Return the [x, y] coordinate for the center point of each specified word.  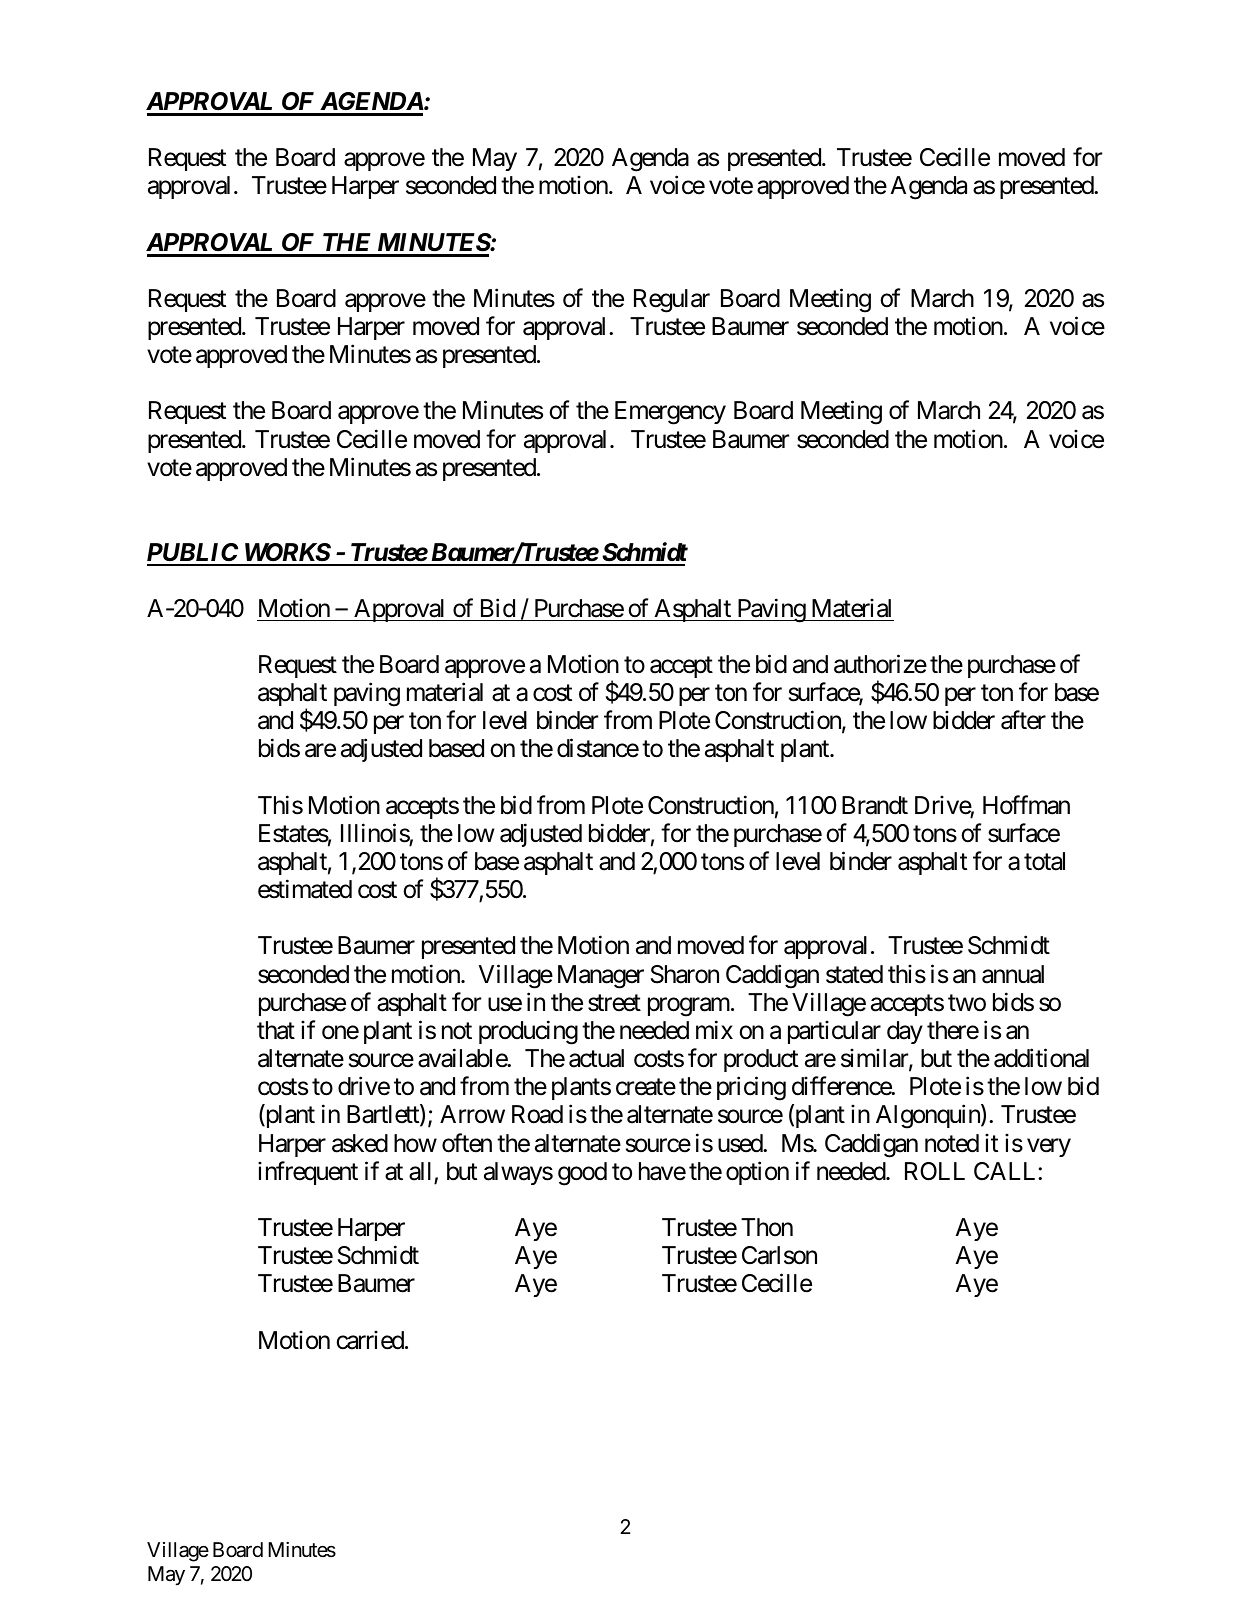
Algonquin [929, 1117]
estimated [305, 889]
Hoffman [1026, 805]
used [741, 1143]
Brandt [875, 805]
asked [360, 1143]
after [1023, 720]
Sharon [685, 974]
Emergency [670, 413]
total [1044, 861]
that [276, 1030]
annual [1013, 974]
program [689, 1007]
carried [370, 1340]
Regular [672, 301]
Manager [601, 977]
